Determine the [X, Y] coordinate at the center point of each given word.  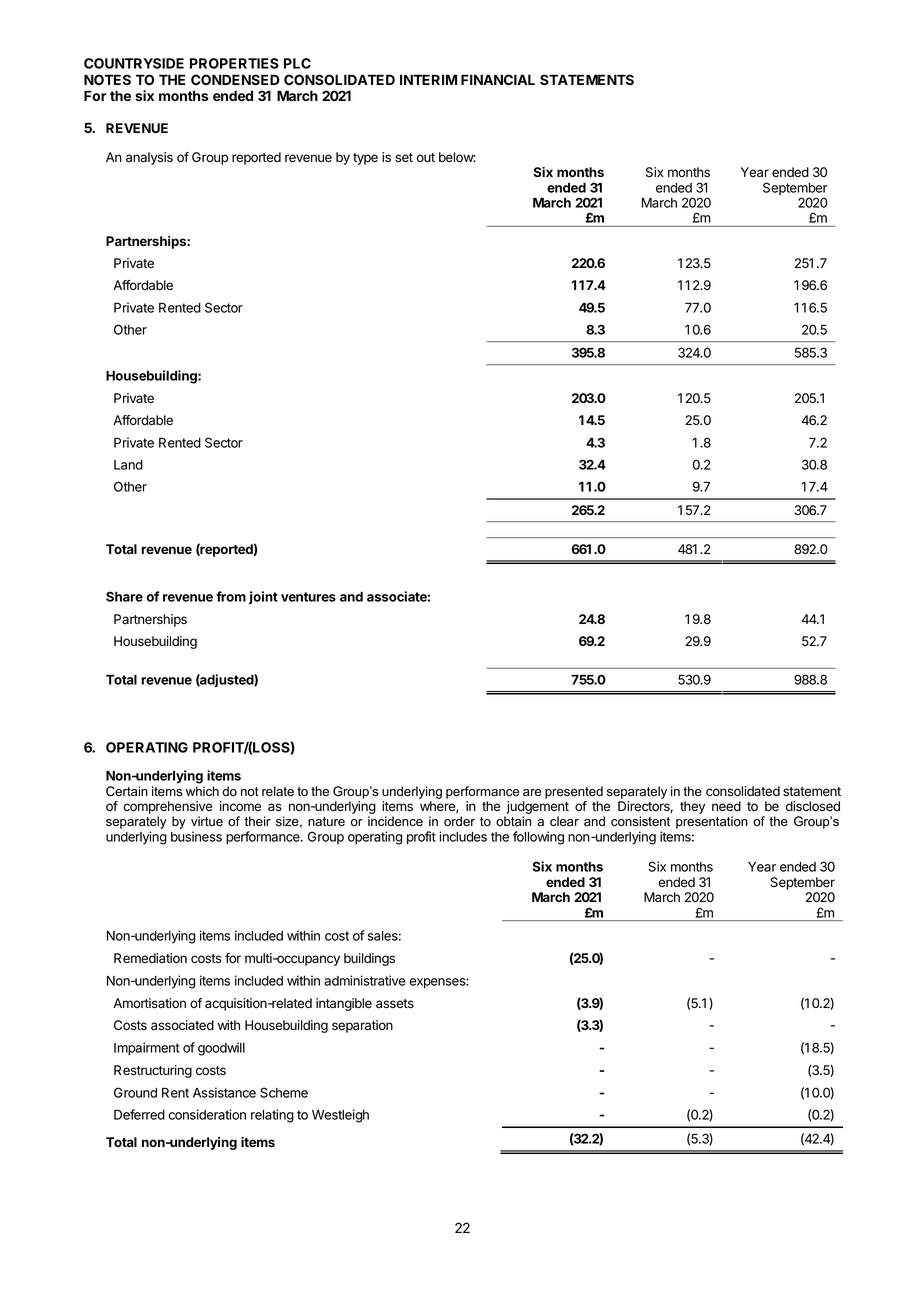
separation [362, 1026]
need [726, 806]
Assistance [224, 1092]
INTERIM [428, 79]
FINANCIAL [498, 79]
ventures [308, 597]
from [231, 596]
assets [395, 1004]
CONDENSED [235, 79]
